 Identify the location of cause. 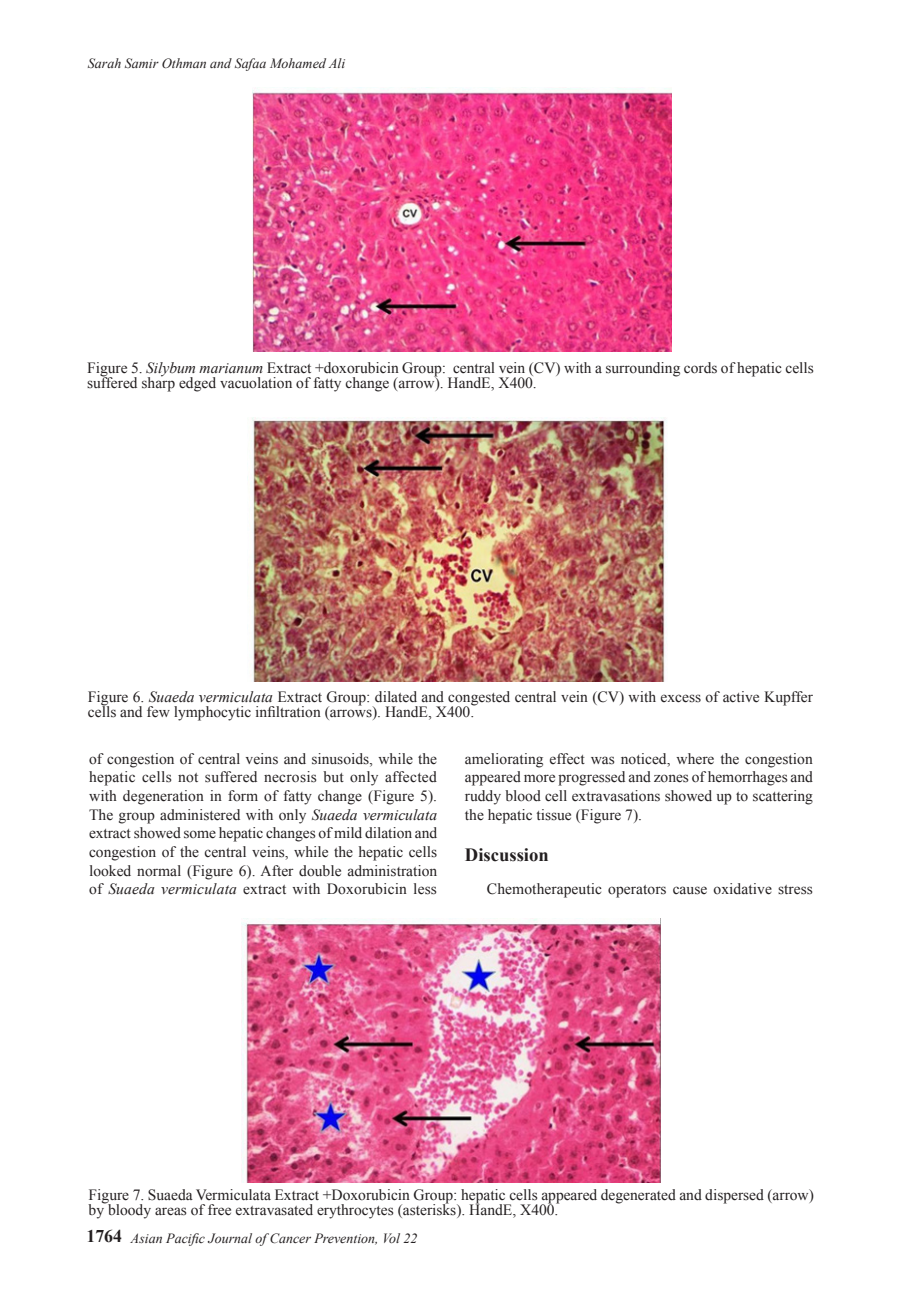
(690, 890).
